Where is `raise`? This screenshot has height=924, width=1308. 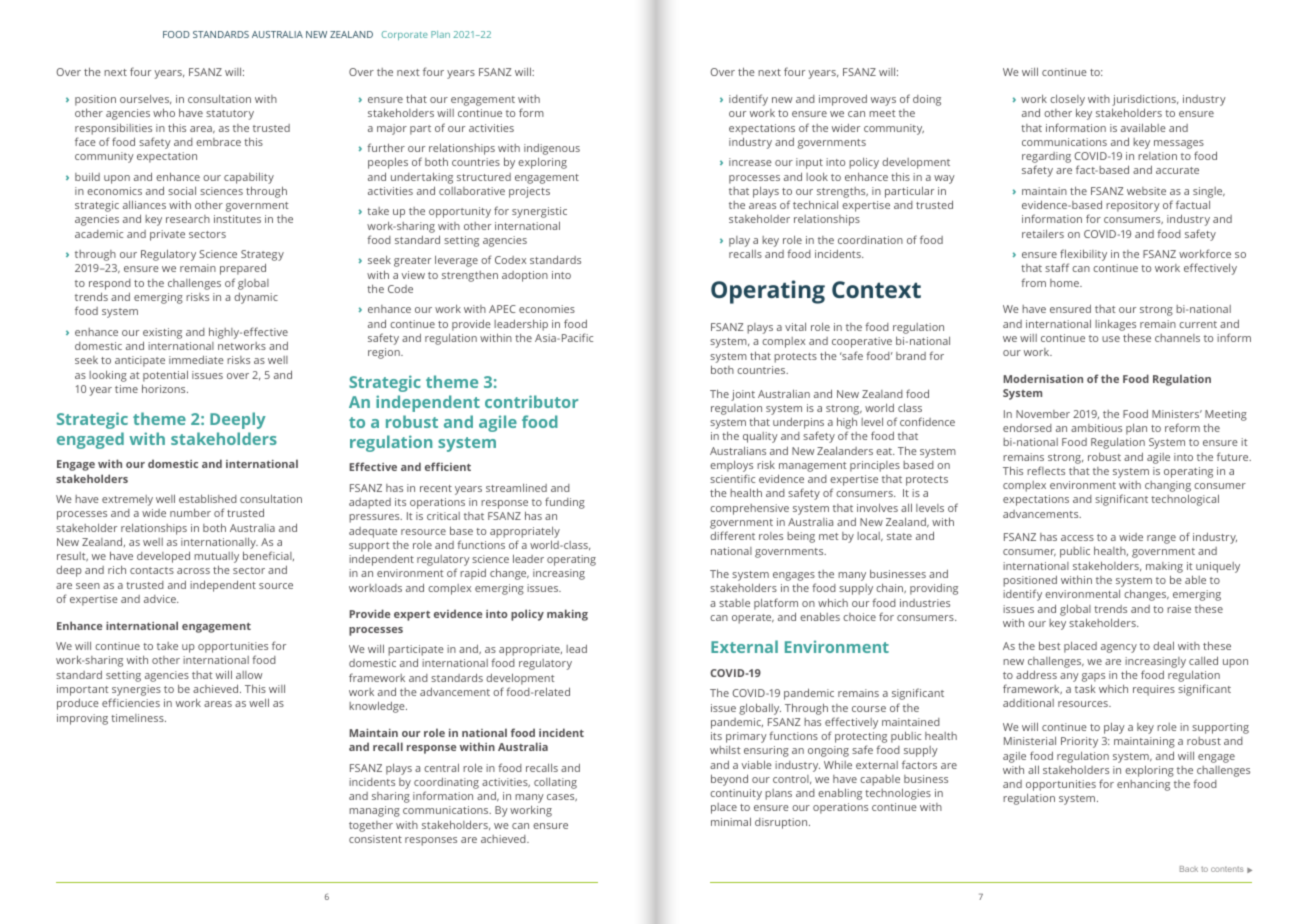 raise is located at coordinates (1179, 609).
